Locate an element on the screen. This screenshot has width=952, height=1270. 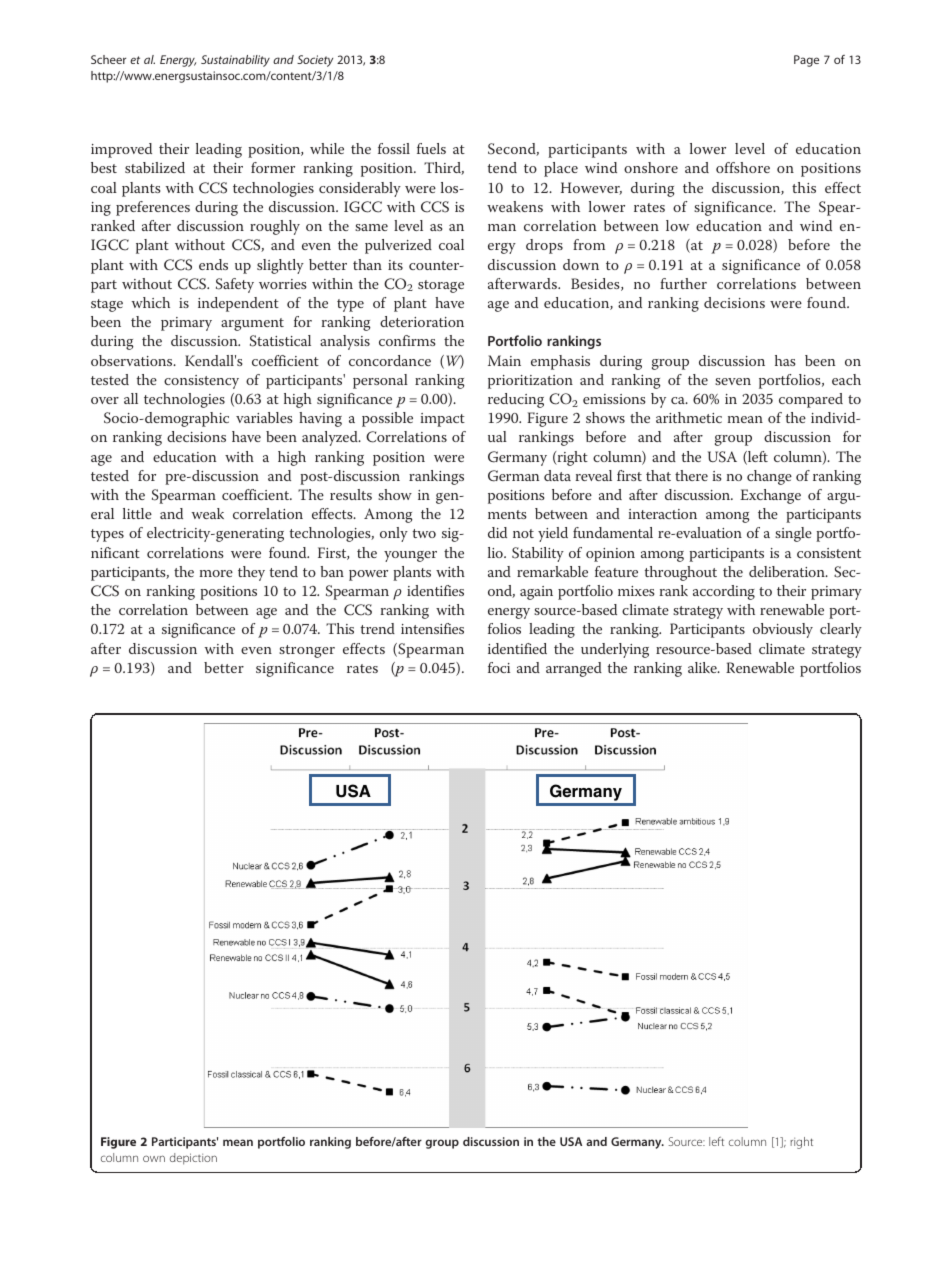
foci is located at coordinates (499, 667).
